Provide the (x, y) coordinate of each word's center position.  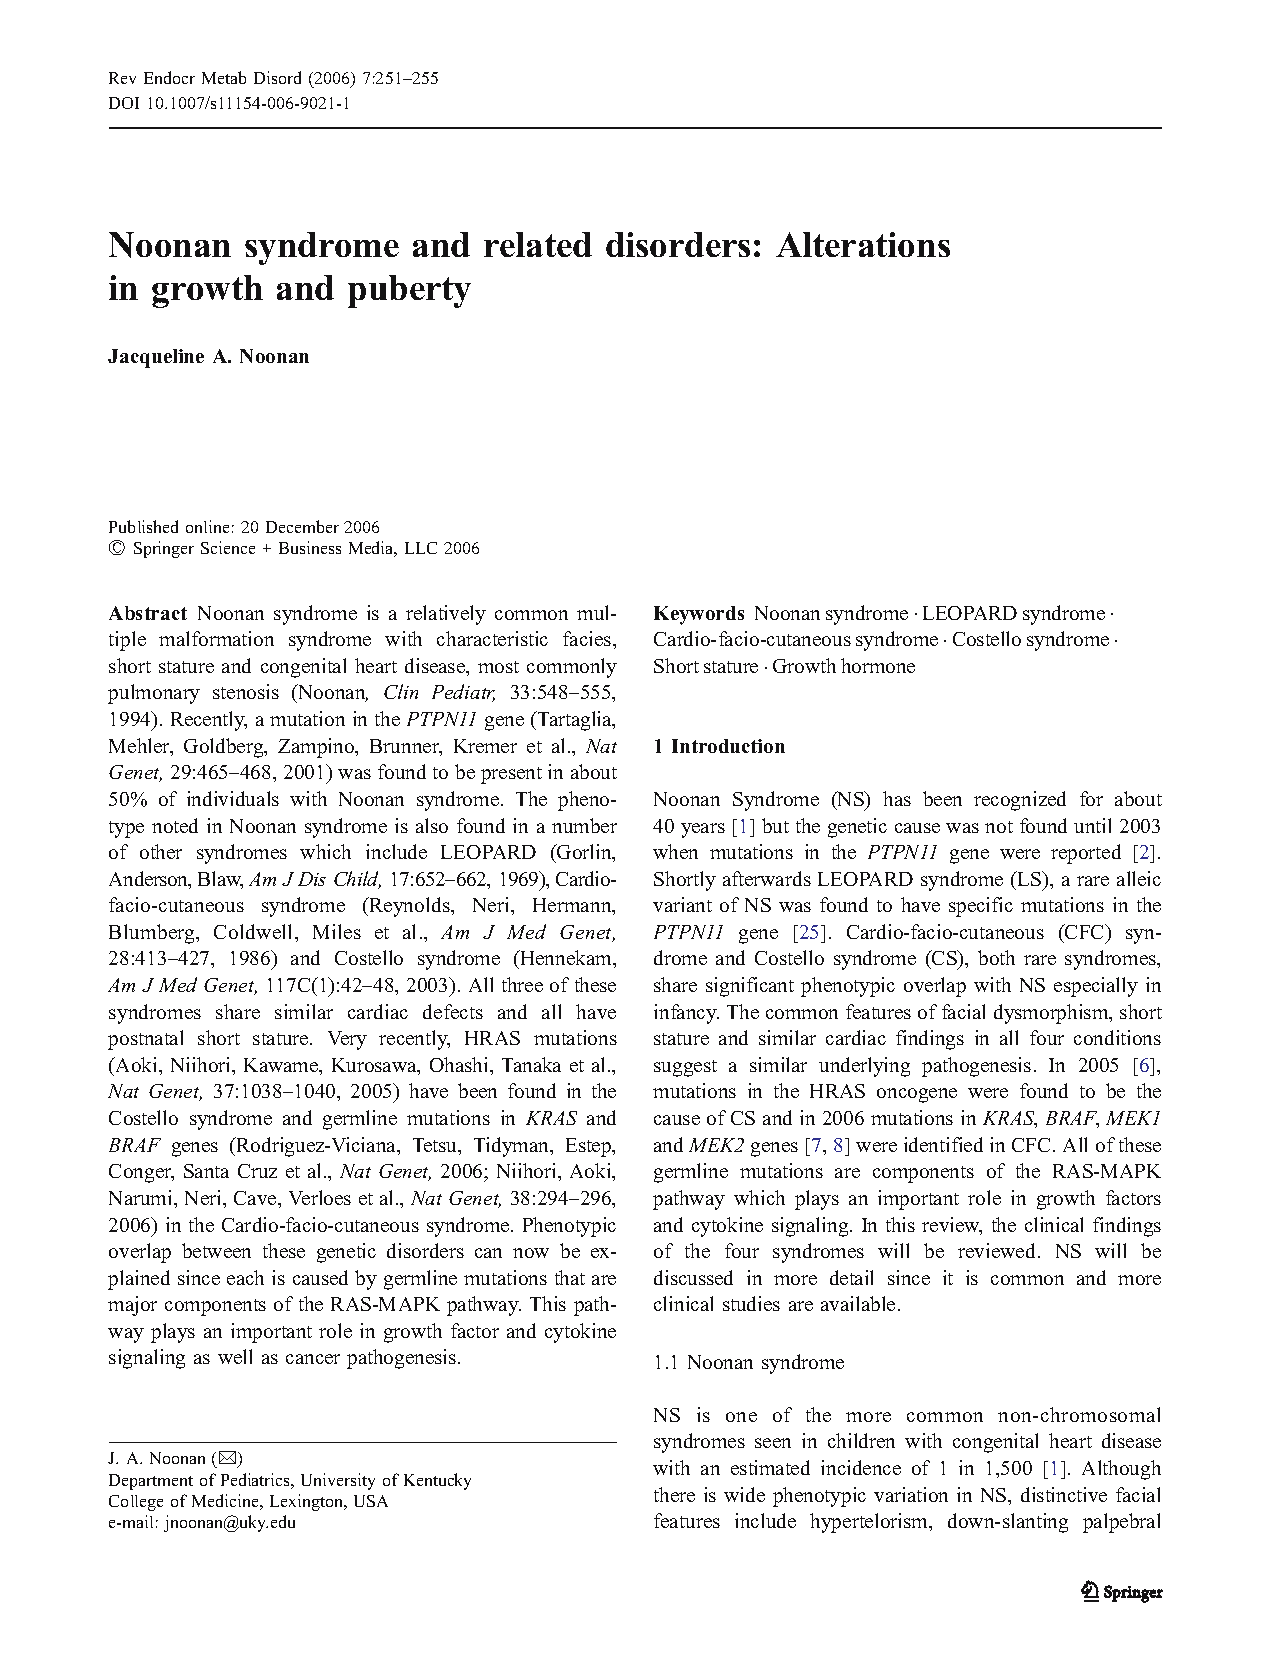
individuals (233, 798)
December (302, 526)
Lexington (308, 1502)
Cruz (257, 1171)
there (674, 1494)
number (584, 825)
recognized (1020, 801)
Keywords (699, 615)
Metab (224, 77)
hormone (878, 665)
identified (943, 1144)
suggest (685, 1068)
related (538, 244)
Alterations (863, 244)
